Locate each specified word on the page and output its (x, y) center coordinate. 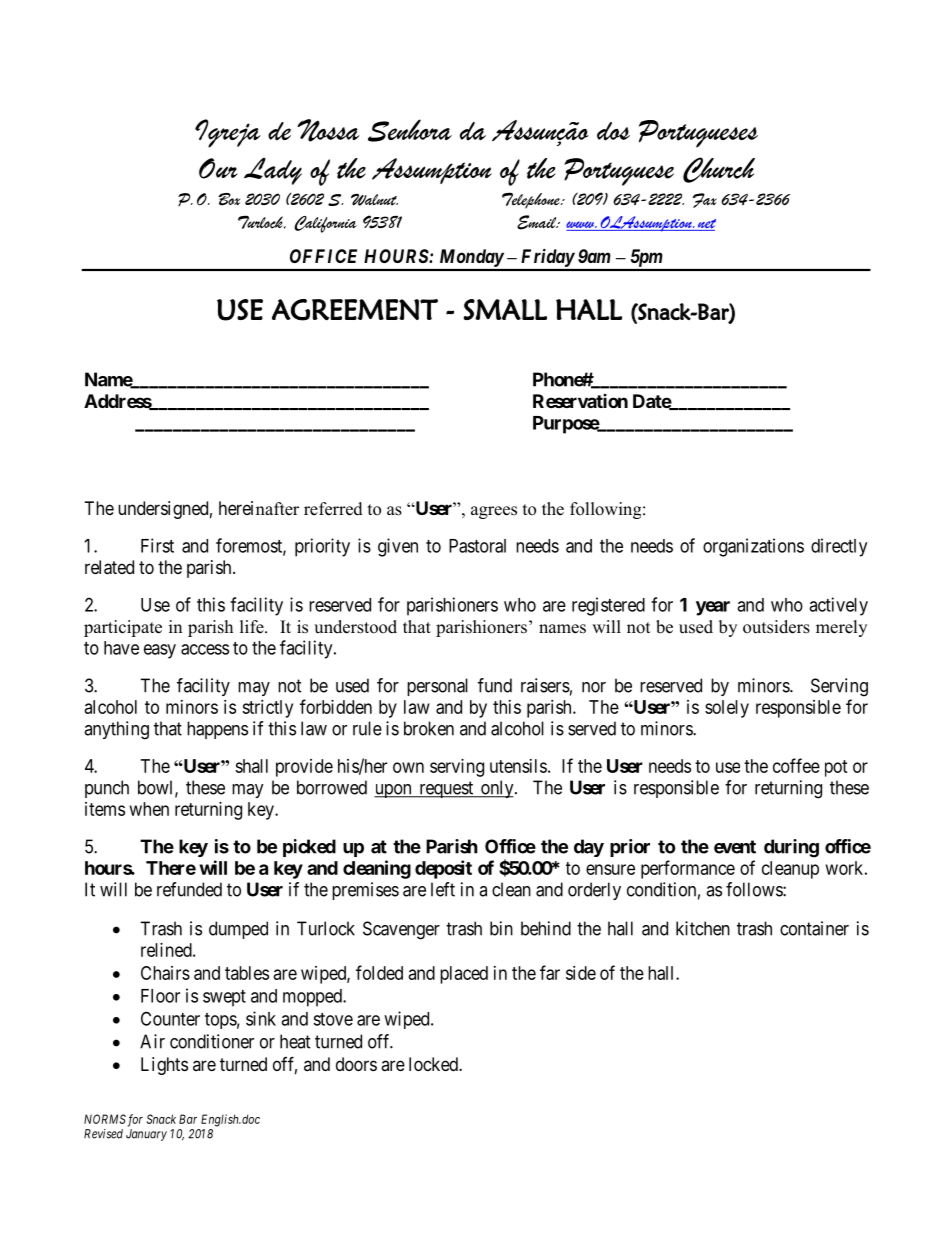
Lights (164, 1066)
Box (229, 199)
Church (719, 170)
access (205, 649)
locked (434, 1064)
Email (538, 222)
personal (437, 687)
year (713, 608)
